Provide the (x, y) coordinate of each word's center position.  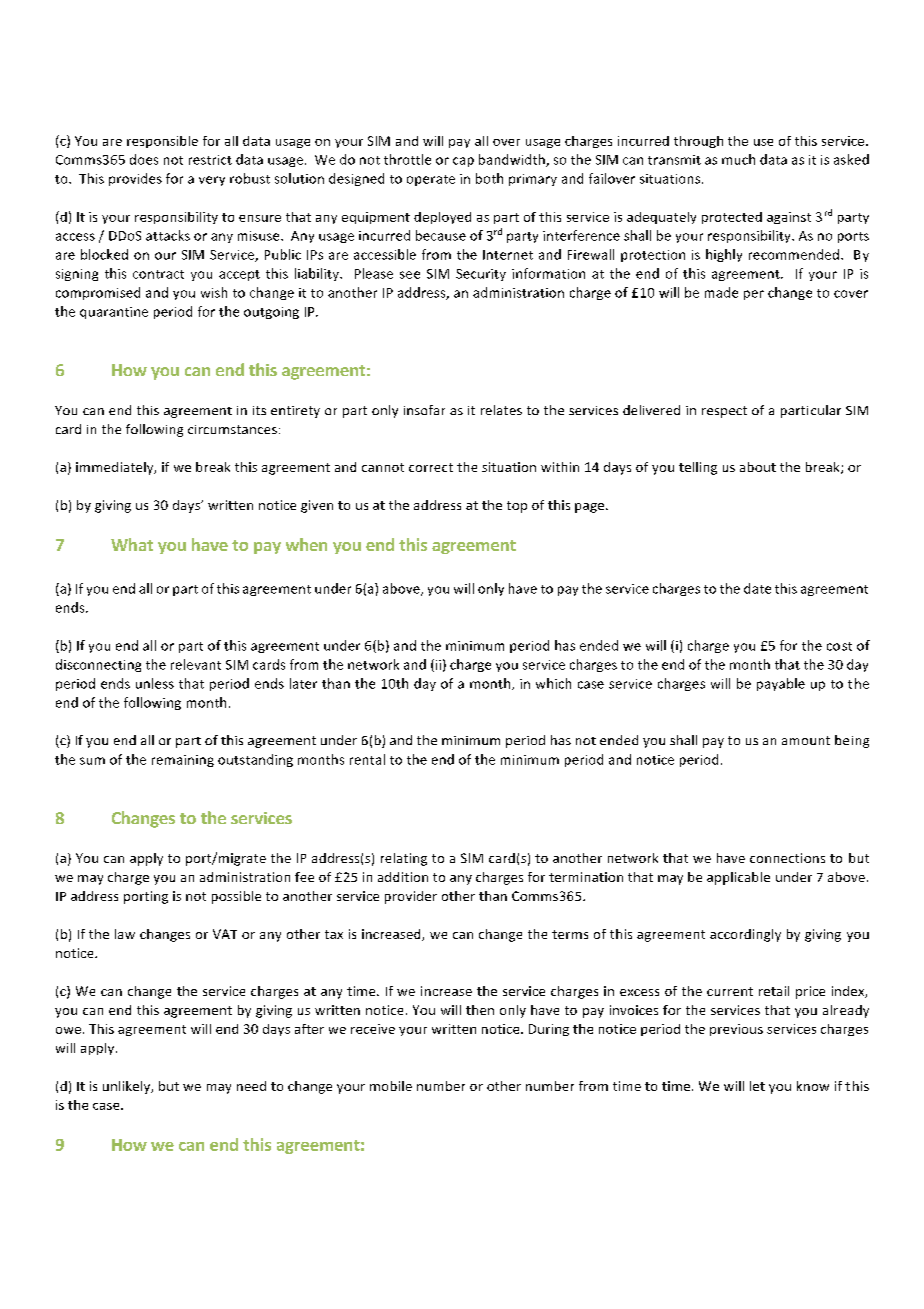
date (757, 588)
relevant (196, 664)
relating (404, 859)
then (480, 1010)
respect (724, 412)
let (757, 1086)
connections (787, 858)
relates (501, 410)
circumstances (232, 429)
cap (463, 162)
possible (236, 897)
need (251, 1086)
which (553, 683)
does (144, 159)
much (738, 159)
